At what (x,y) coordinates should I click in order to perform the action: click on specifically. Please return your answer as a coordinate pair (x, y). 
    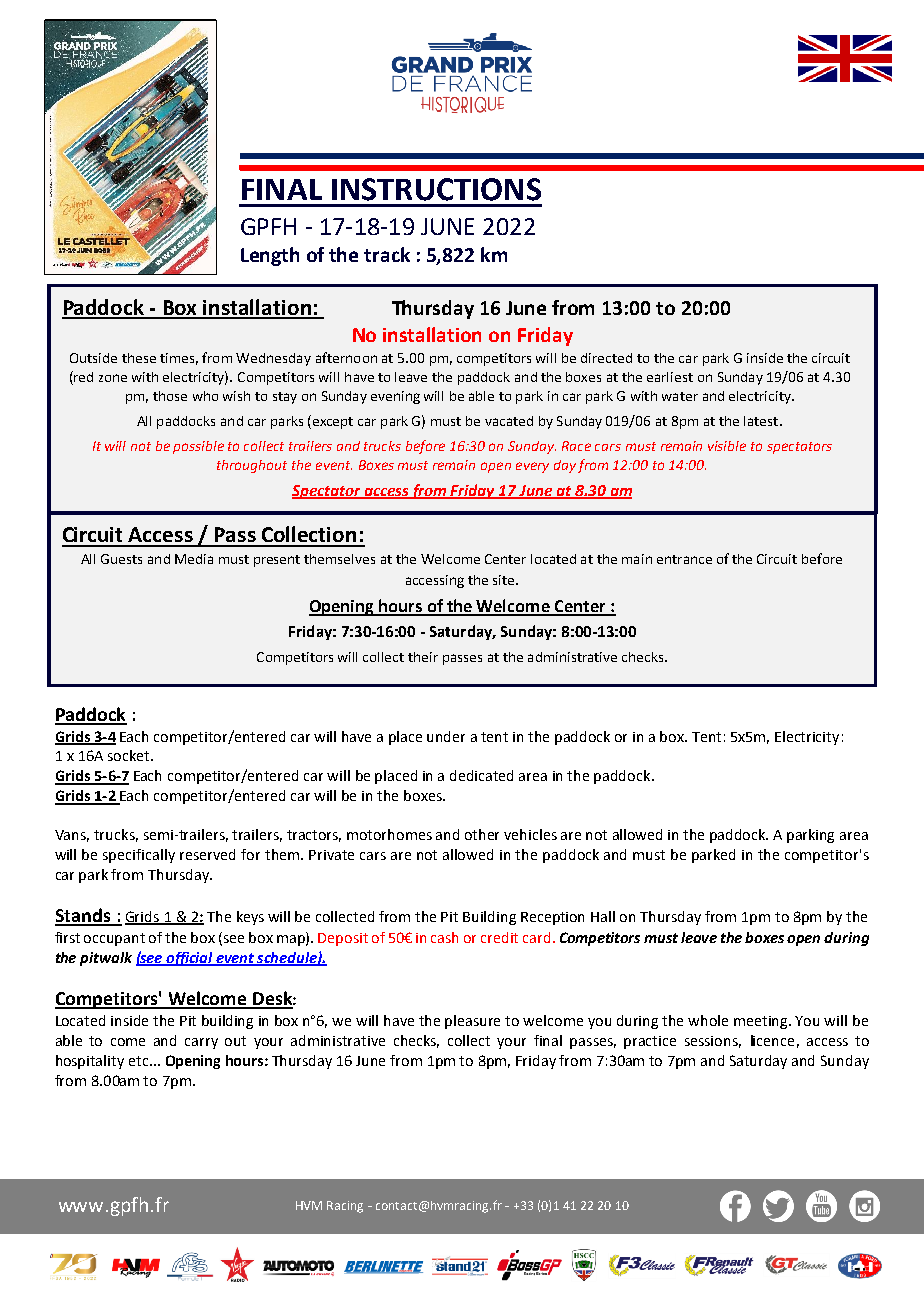
    Looking at the image, I should click on (139, 856).
